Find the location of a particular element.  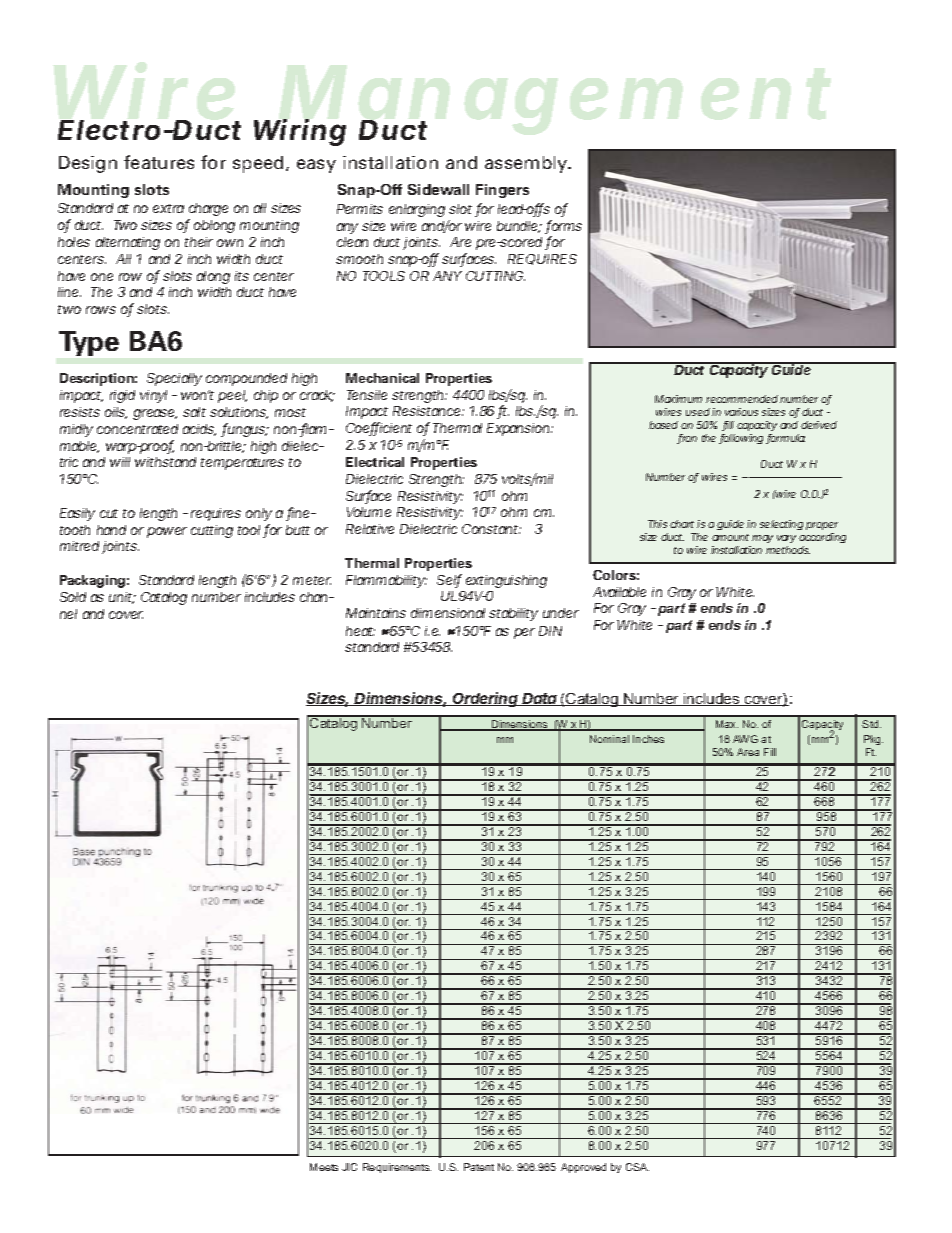

Sidewall is located at coordinates (438, 189).
